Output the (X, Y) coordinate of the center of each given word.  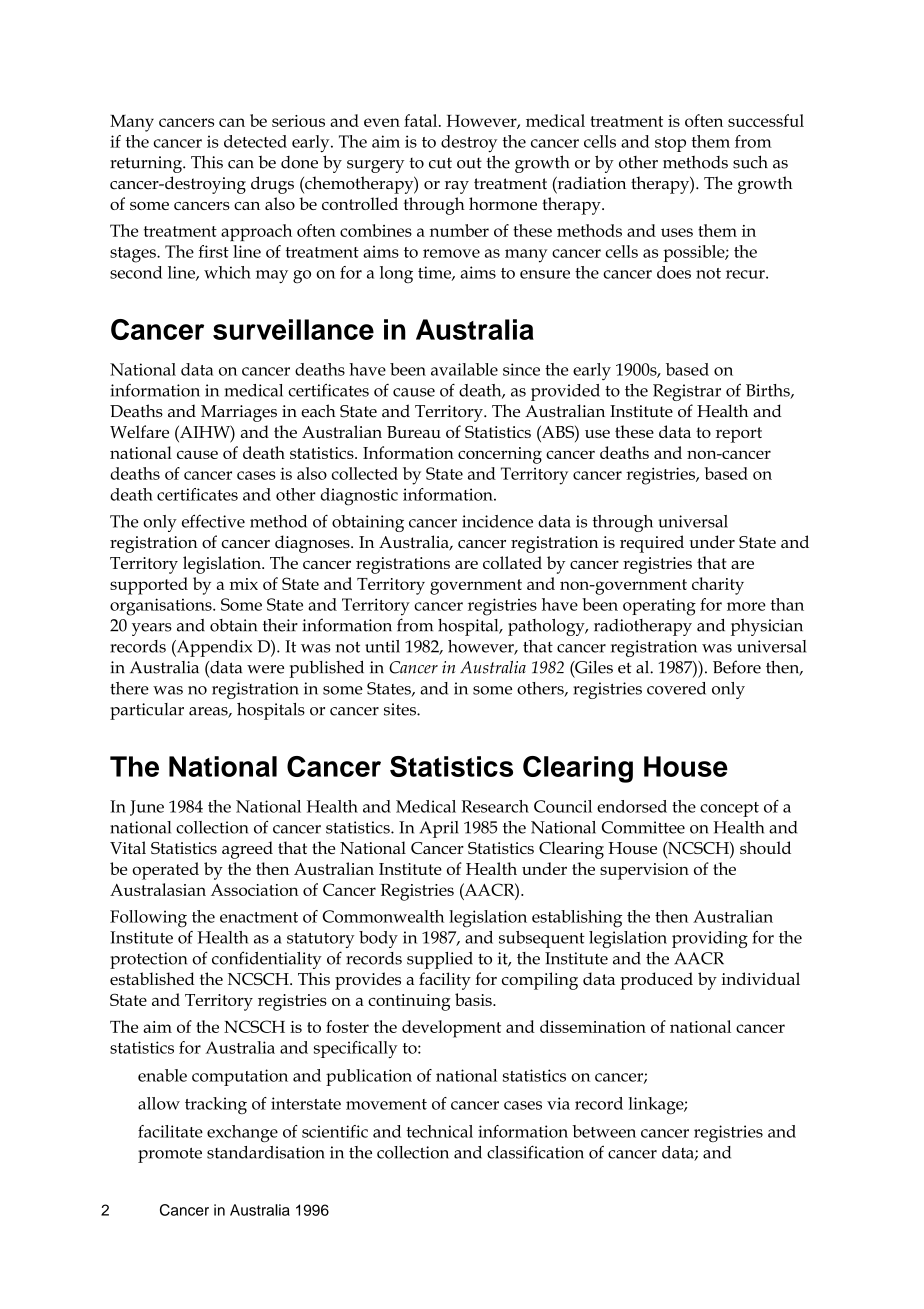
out (469, 163)
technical (439, 1131)
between (604, 1131)
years (152, 629)
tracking (216, 1106)
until (382, 646)
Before (737, 667)
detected (255, 141)
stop (670, 144)
